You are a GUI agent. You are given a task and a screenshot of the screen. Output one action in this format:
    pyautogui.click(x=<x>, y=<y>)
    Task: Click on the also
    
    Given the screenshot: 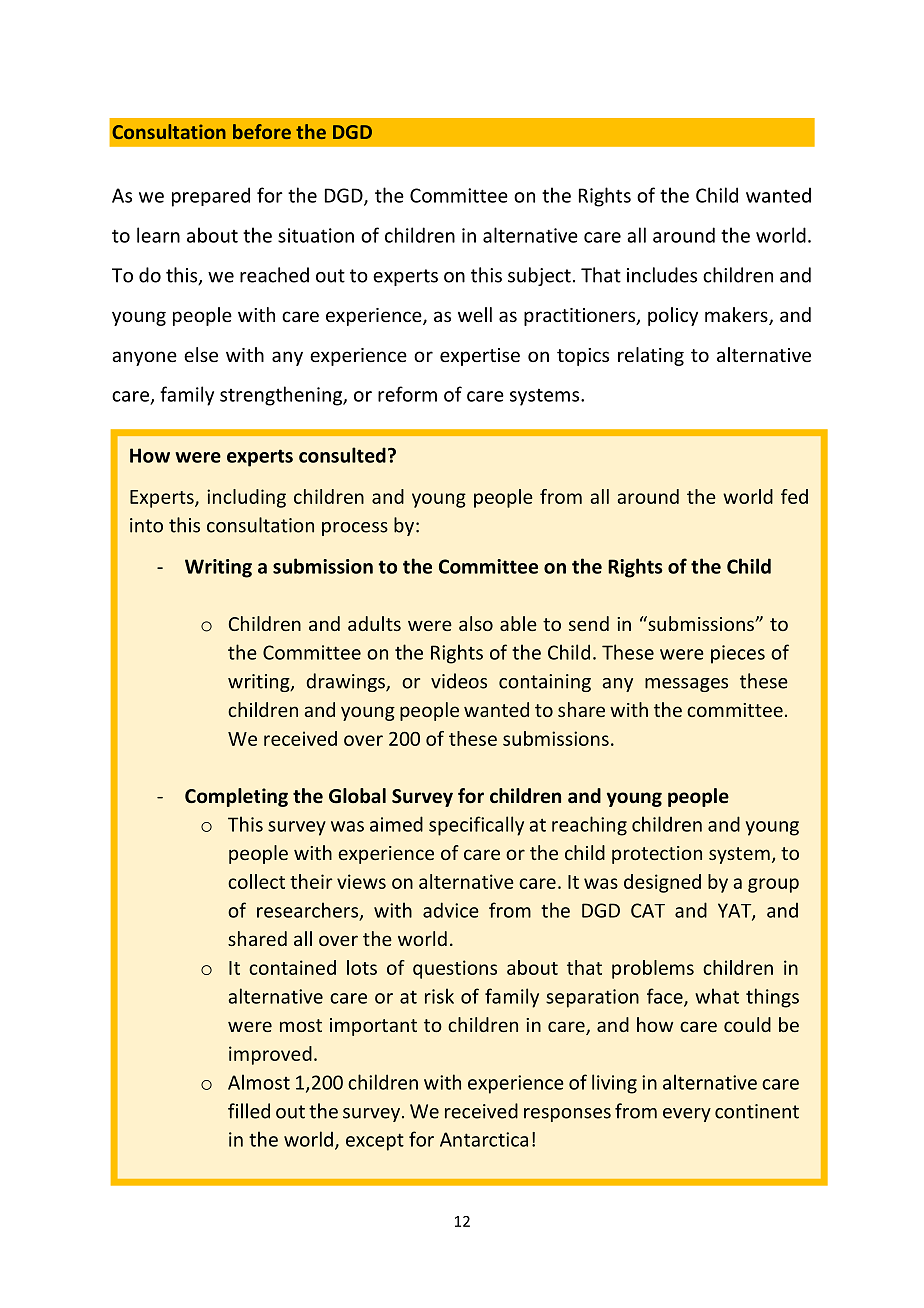 What is the action you would take?
    pyautogui.click(x=476, y=623)
